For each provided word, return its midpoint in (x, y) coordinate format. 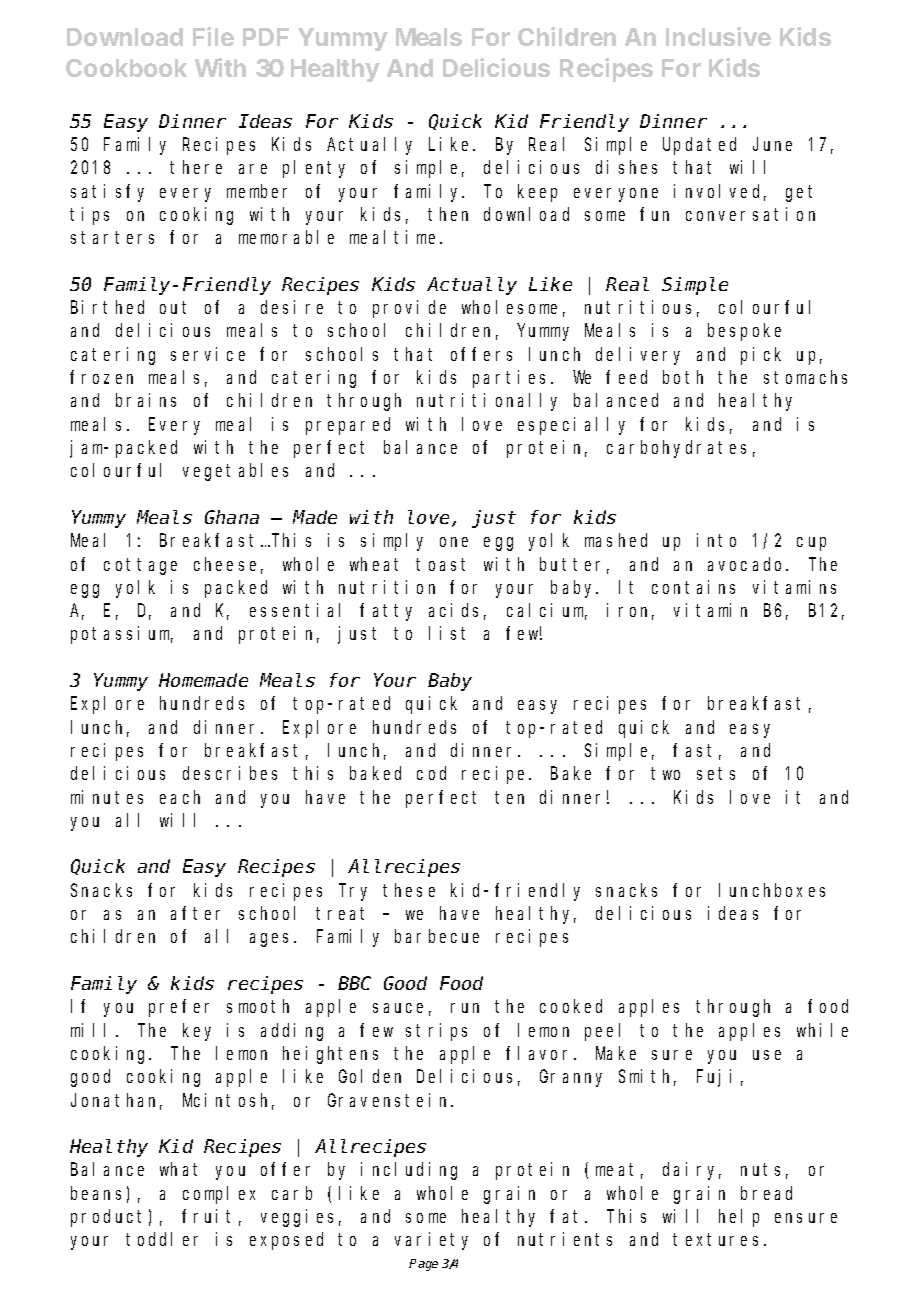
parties (512, 379)
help (739, 1218)
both (683, 377)
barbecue (437, 936)
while (822, 1030)
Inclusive (718, 36)
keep (537, 193)
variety (431, 1241)
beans (96, 1193)
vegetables (235, 472)
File (213, 36)
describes (230, 773)
